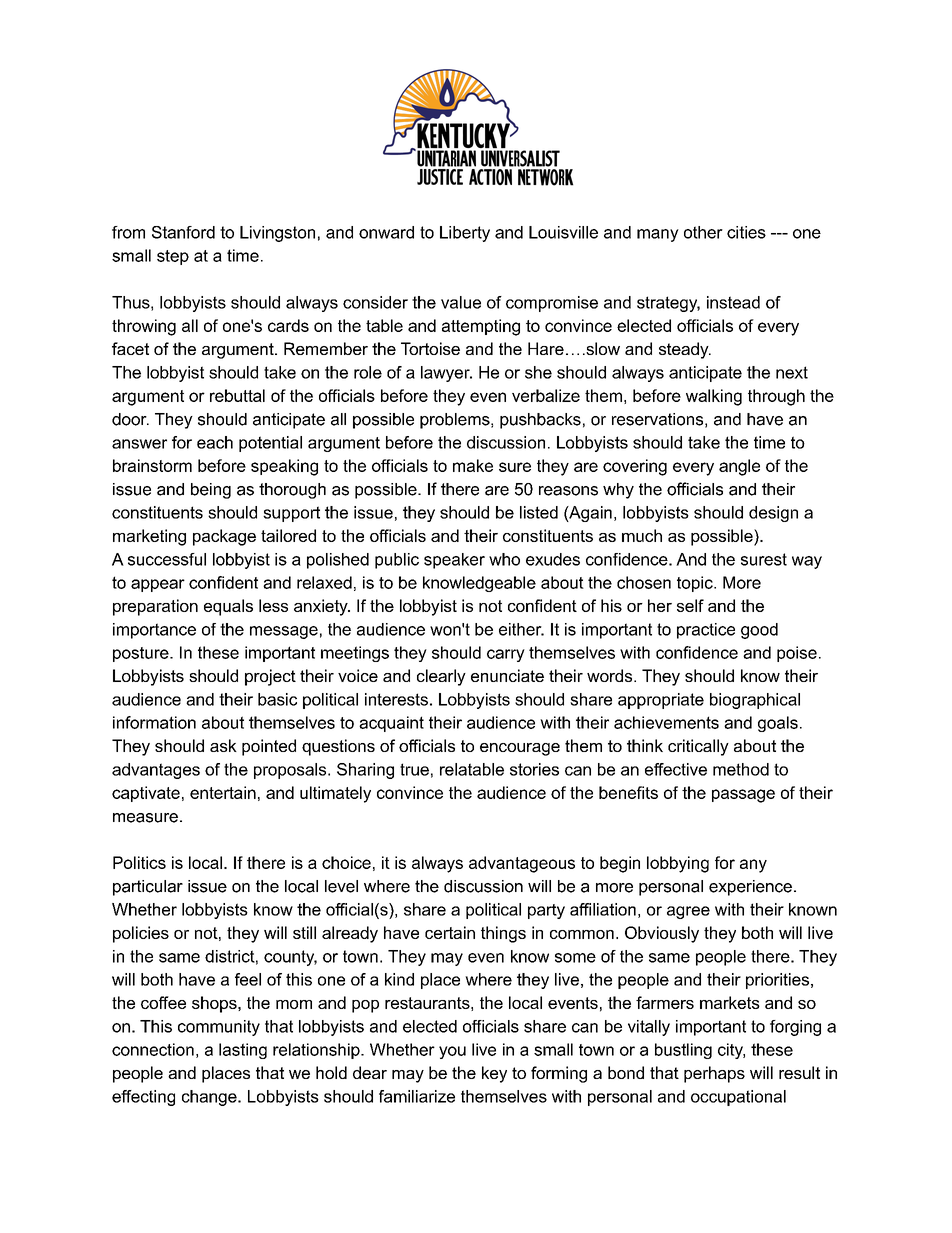 This page has width=952, height=1233. I want to click on clearly, so click(441, 677).
